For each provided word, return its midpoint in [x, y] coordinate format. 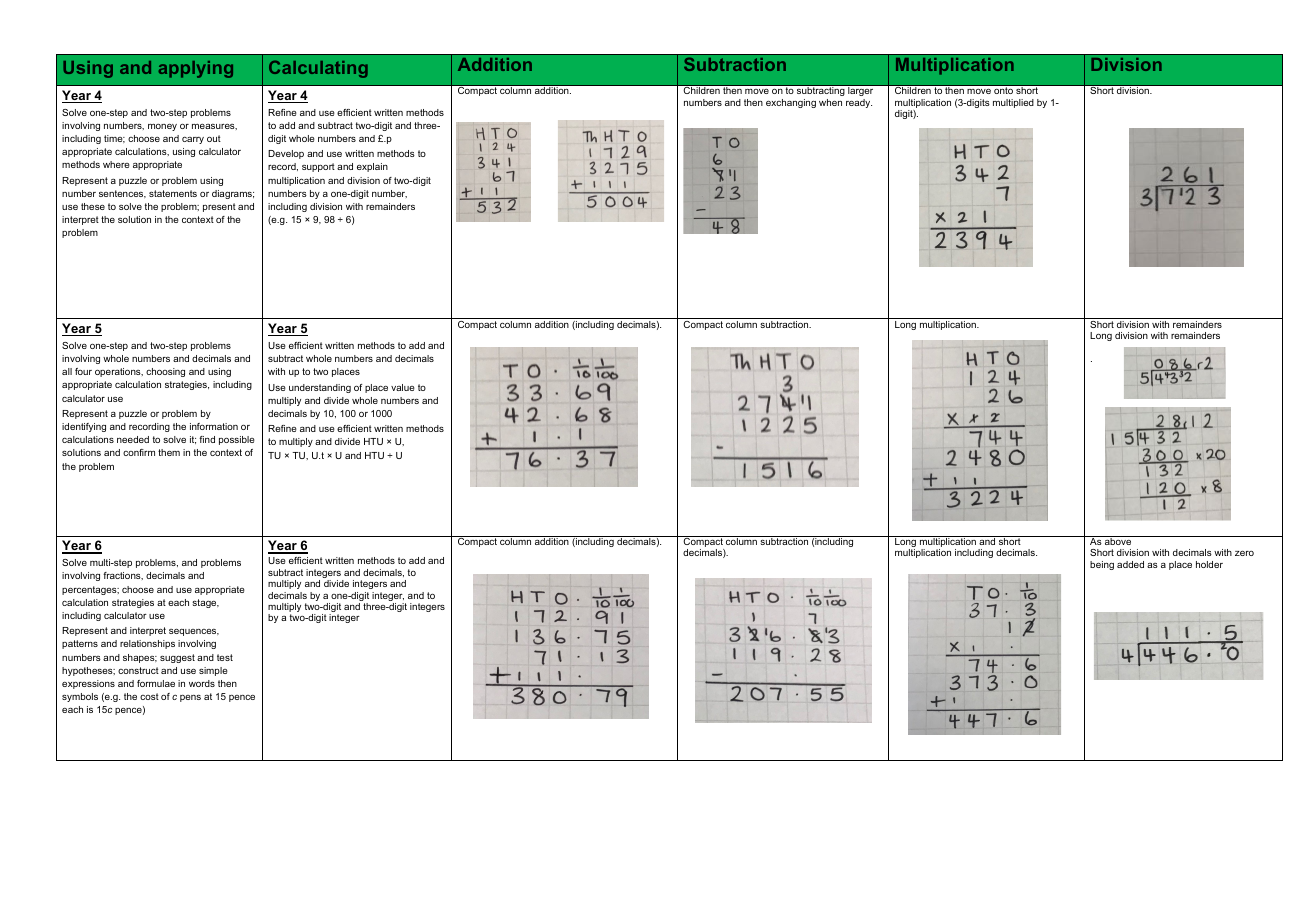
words [202, 683]
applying [196, 69]
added [1130, 564]
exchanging [791, 103]
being [1102, 565]
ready [859, 103]
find [207, 439]
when [830, 102]
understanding [320, 388]
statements [173, 193]
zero [1244, 553]
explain [372, 167]
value [403, 387]
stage [205, 603]
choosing [165, 372]
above [1118, 540]
